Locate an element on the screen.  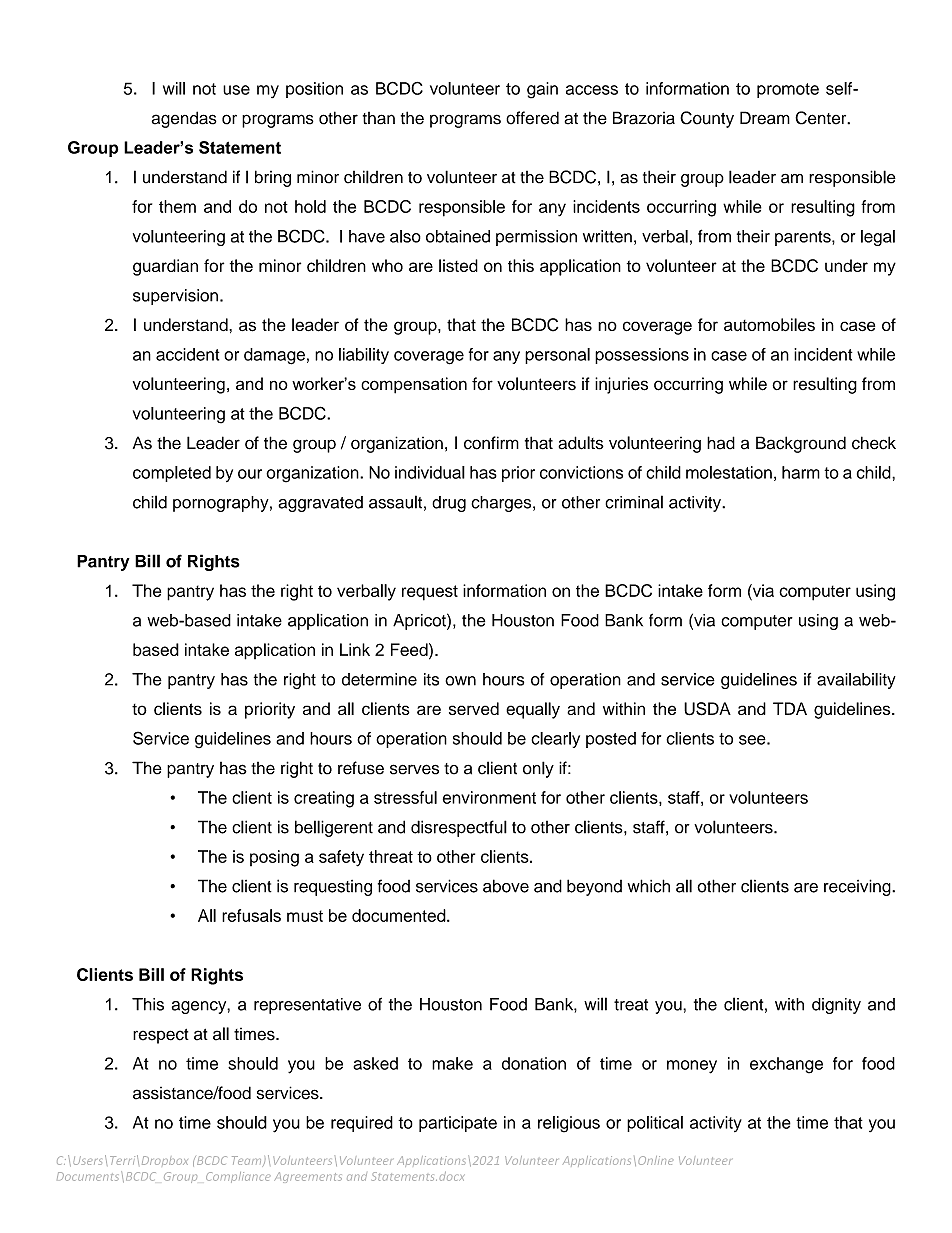
TDA is located at coordinates (790, 708).
